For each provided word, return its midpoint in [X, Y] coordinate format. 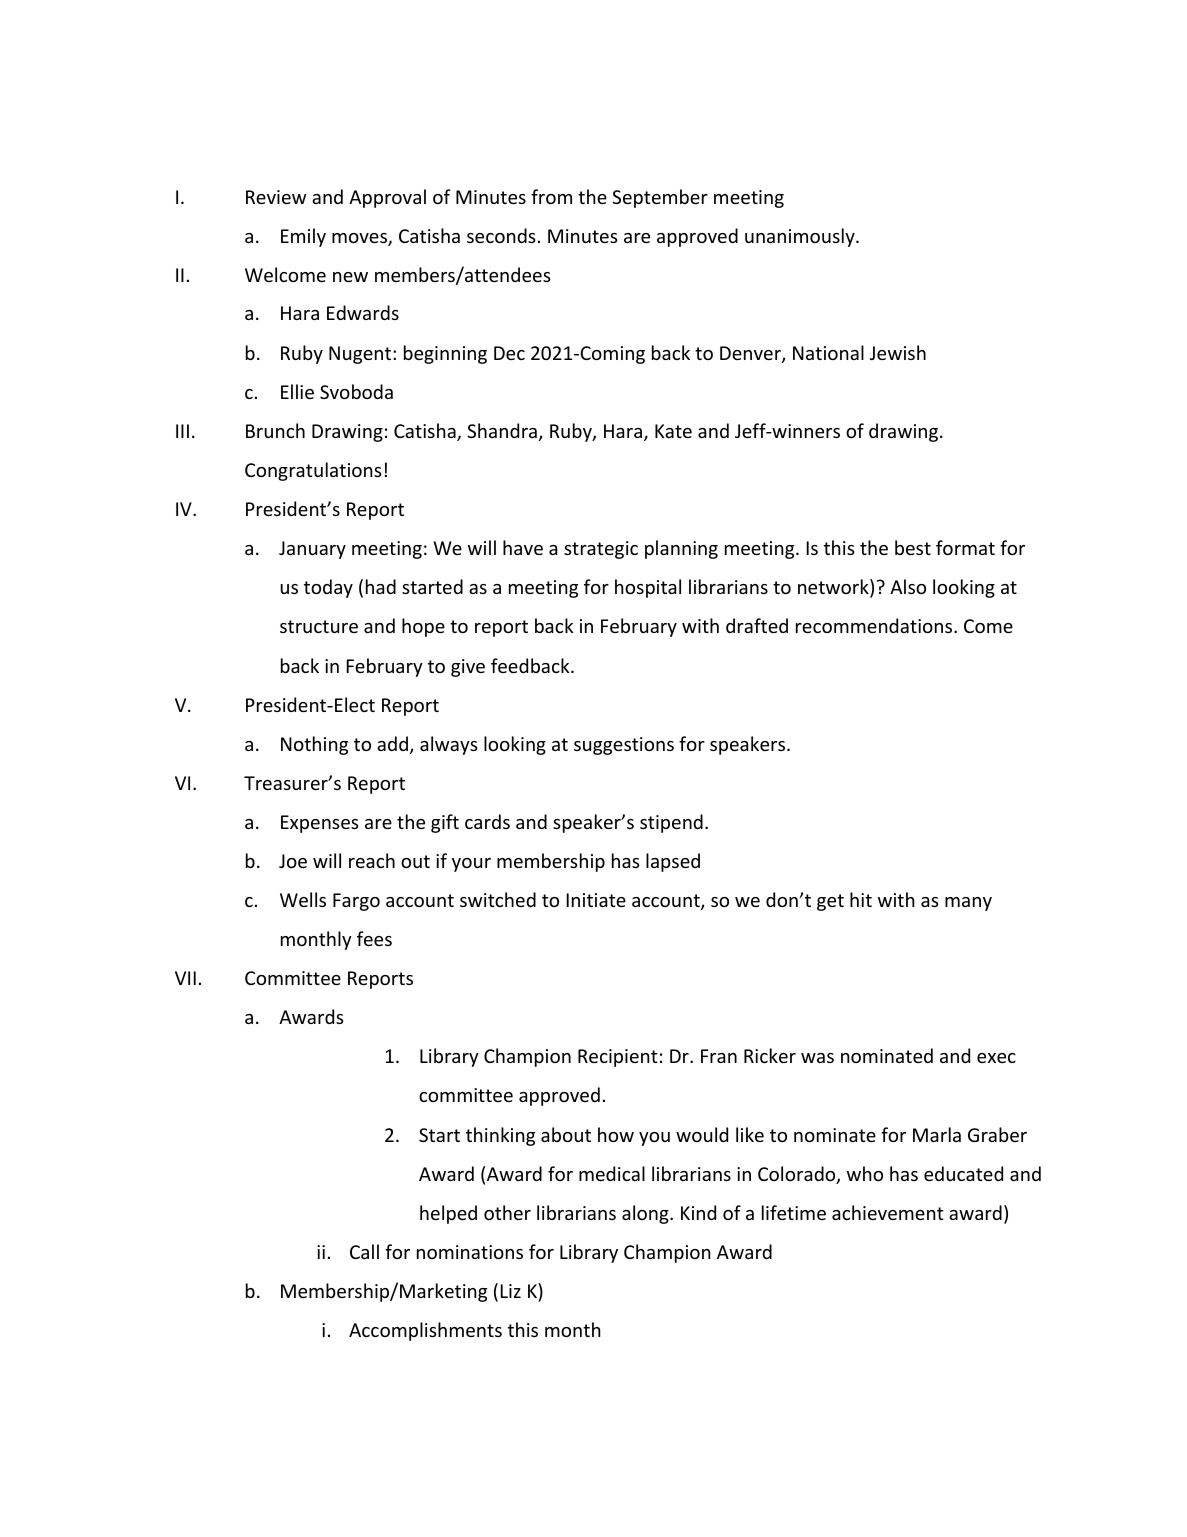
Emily [303, 237]
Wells [303, 899]
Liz [510, 1291]
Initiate [596, 900]
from [551, 196]
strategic [601, 550]
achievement [887, 1212]
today [328, 588]
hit [861, 899]
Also [908, 586]
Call [364, 1251]
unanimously [801, 237]
